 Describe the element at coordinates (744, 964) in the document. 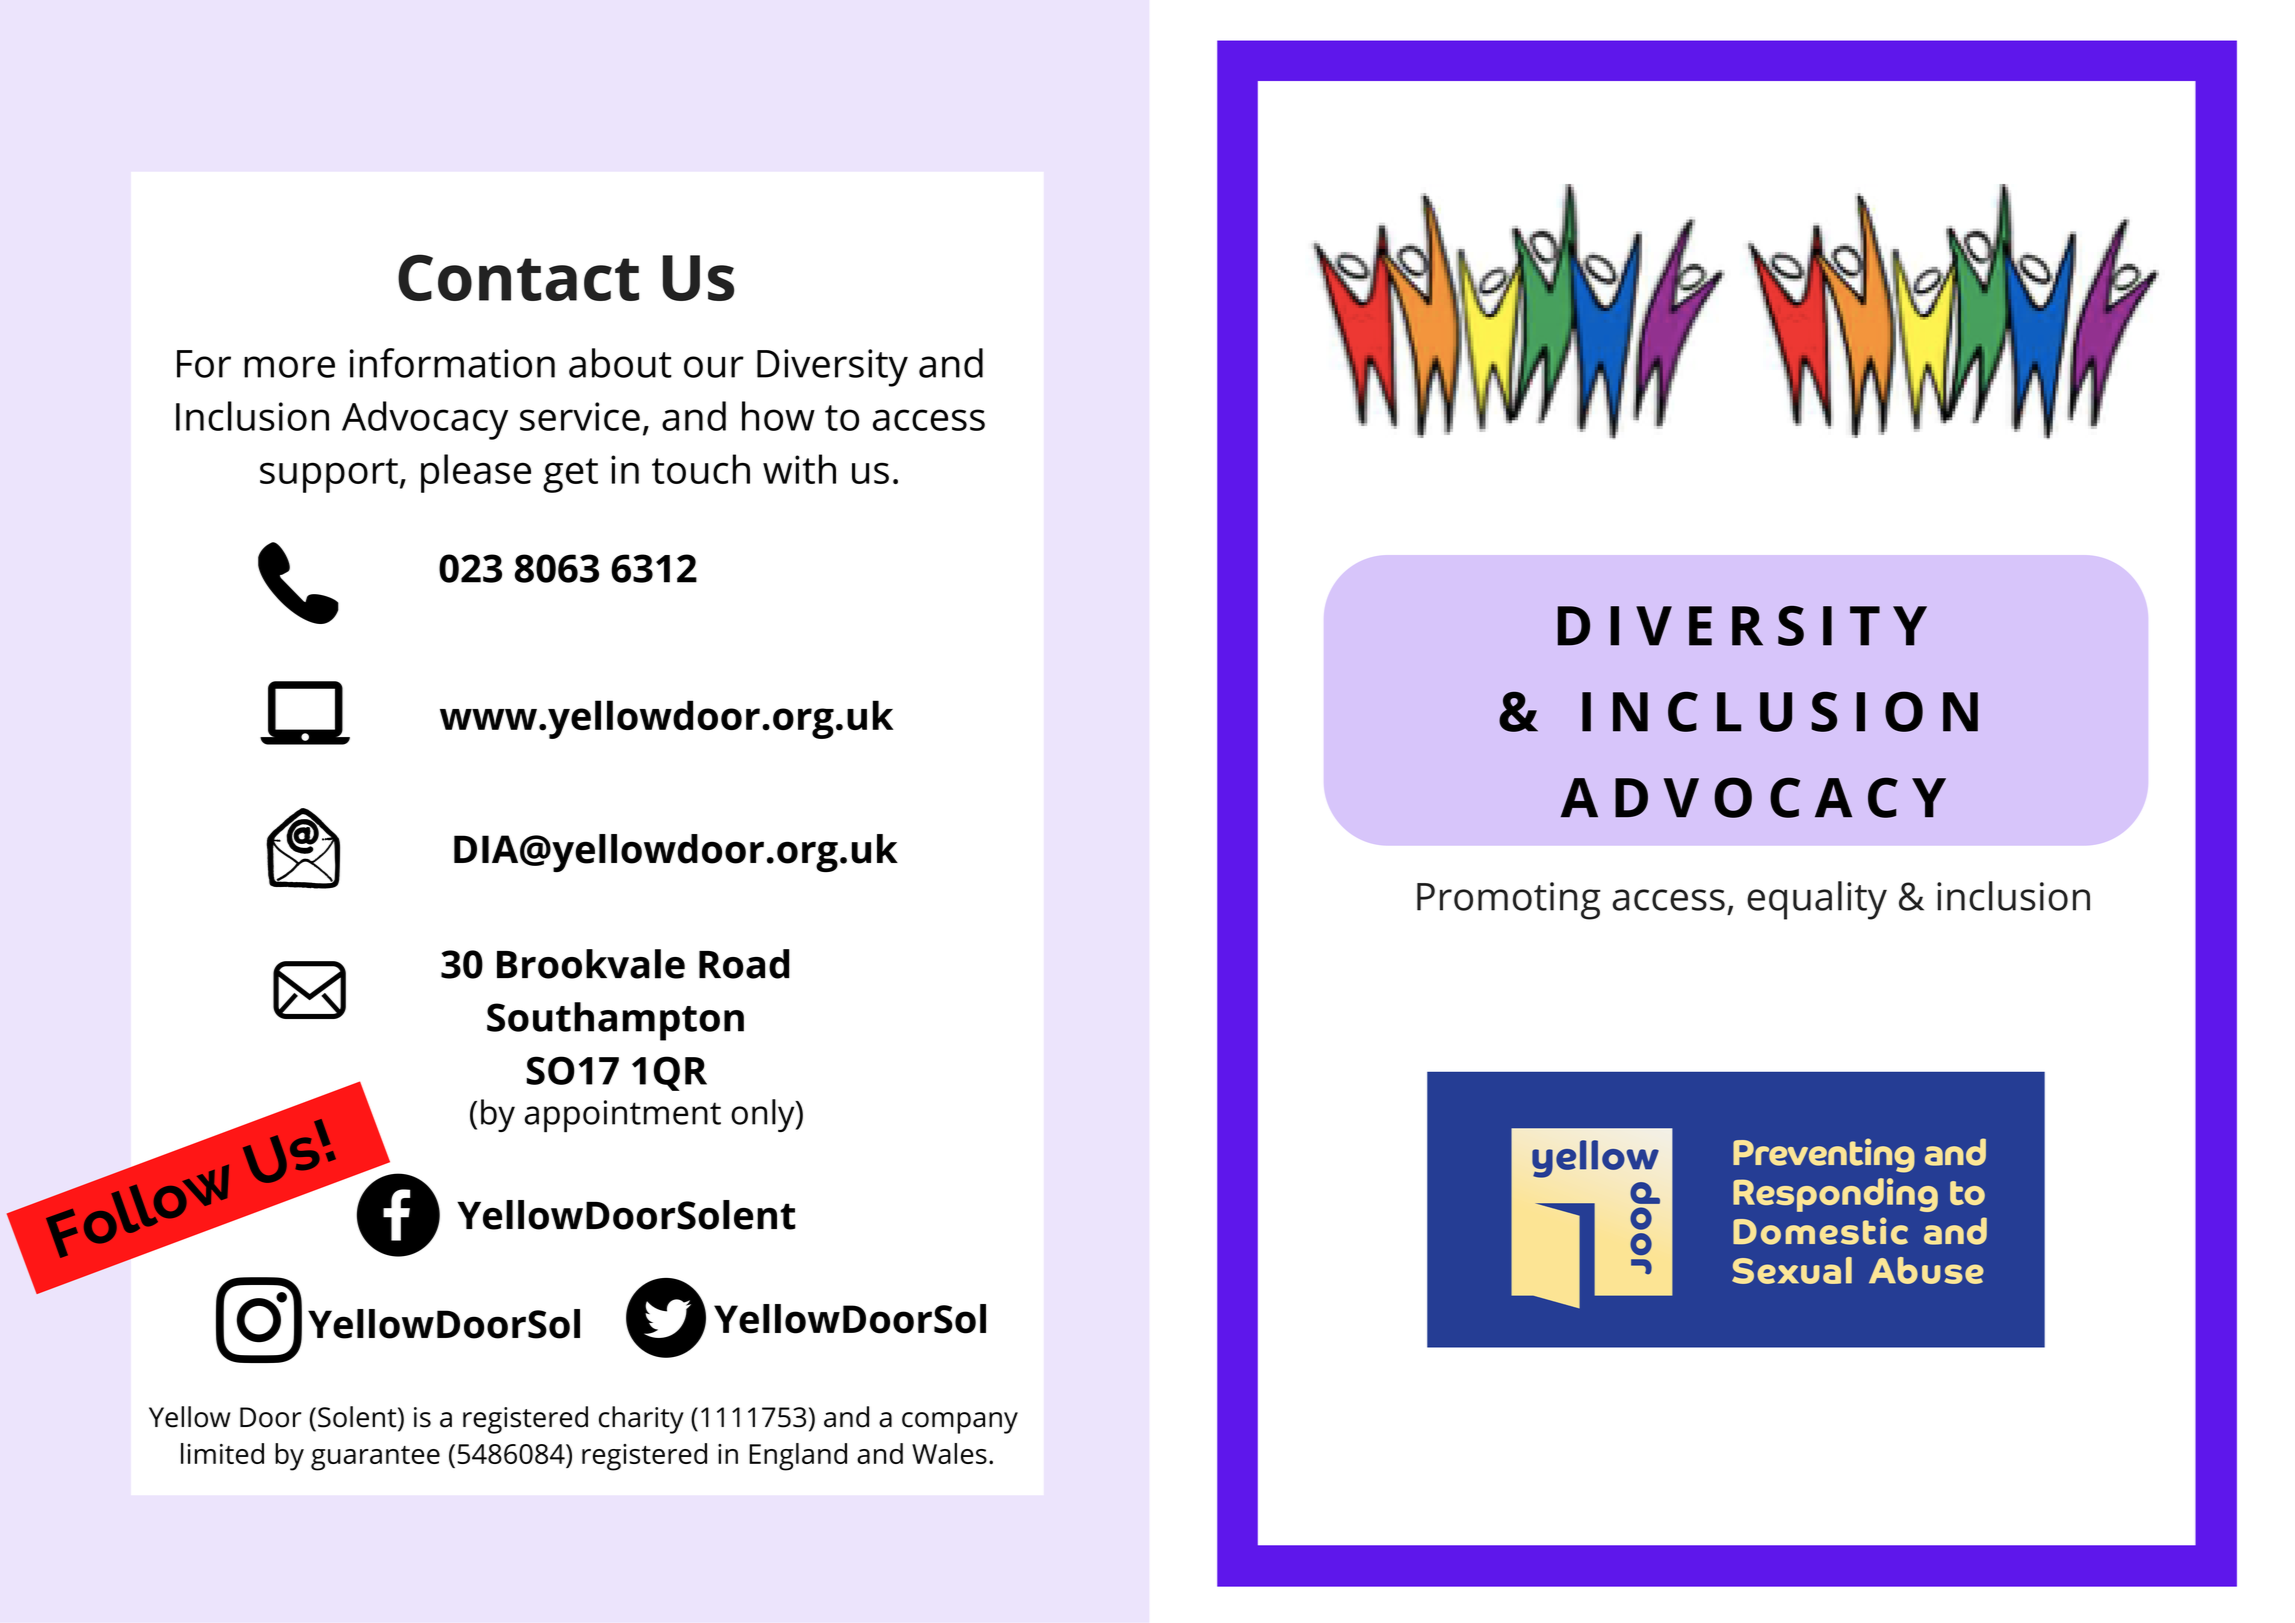

I see `Road` at that location.
